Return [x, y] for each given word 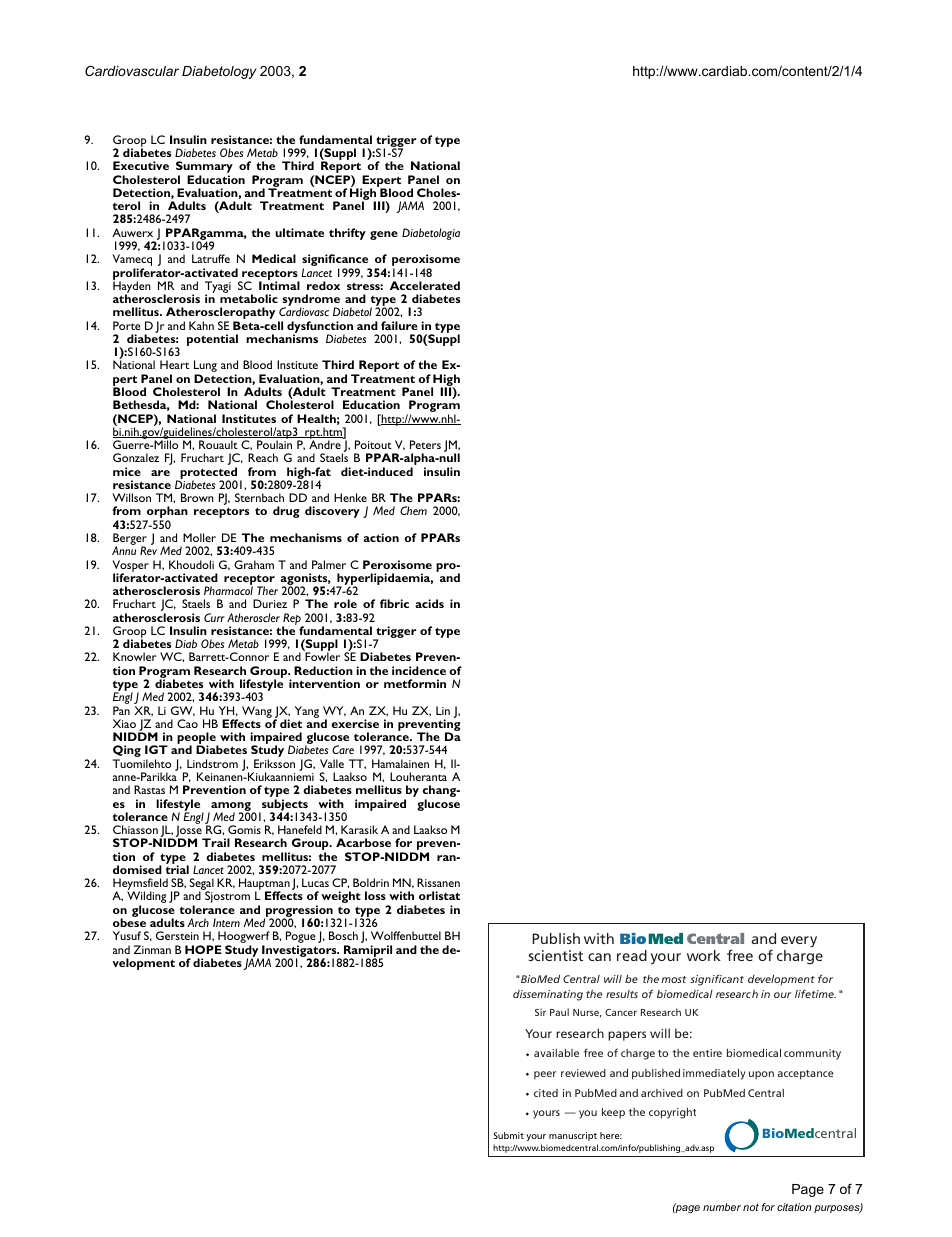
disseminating [548, 995]
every [799, 942]
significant [717, 980]
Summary [204, 168]
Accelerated [425, 285]
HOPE [203, 949]
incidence [419, 670]
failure [399, 325]
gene [384, 235]
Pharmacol [228, 590]
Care [343, 749]
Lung [205, 367]
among [230, 807]
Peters [425, 444]
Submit [509, 1135]
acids [429, 603]
